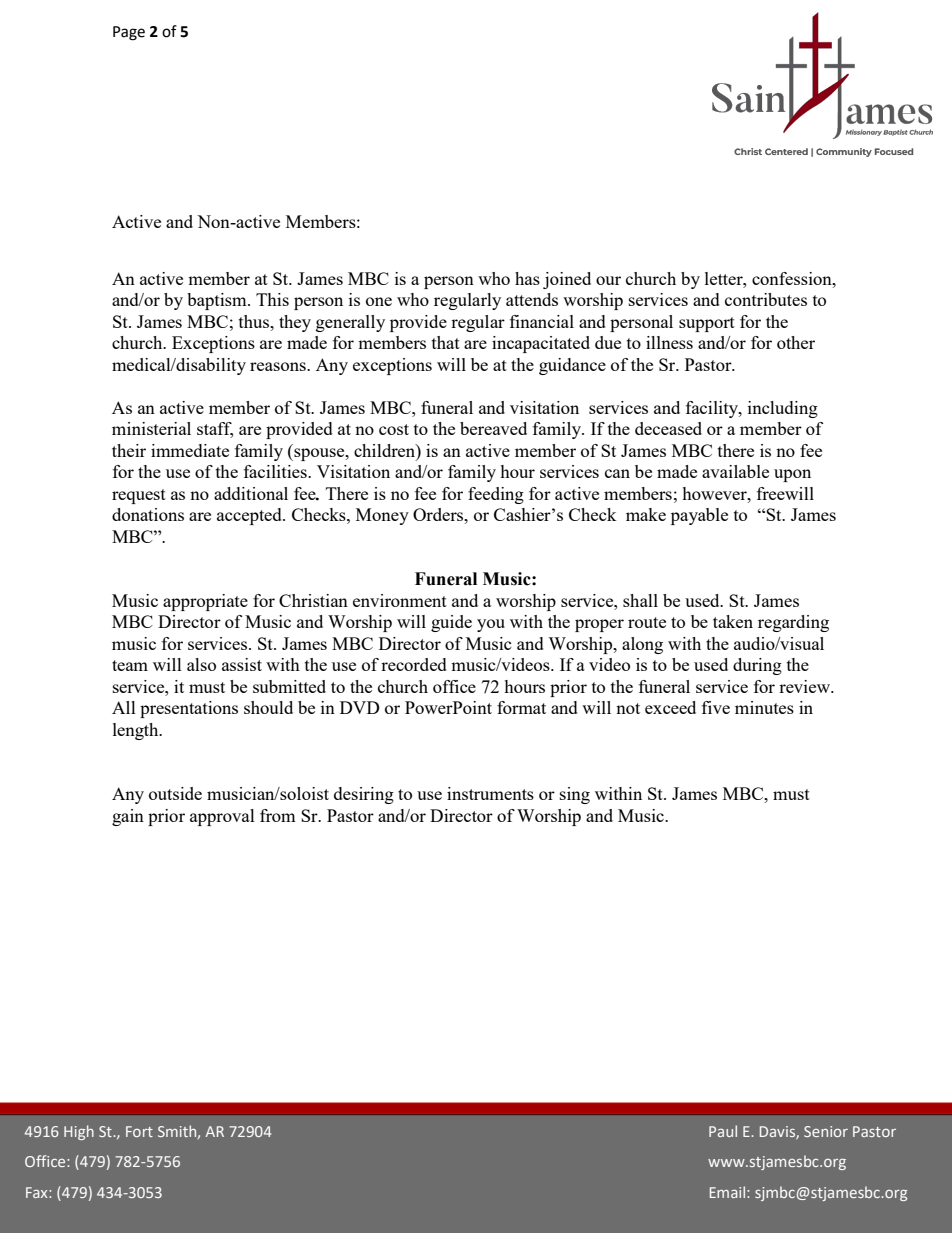  What do you see at coordinates (129, 33) in the image?
I see `Page` at bounding box center [129, 33].
